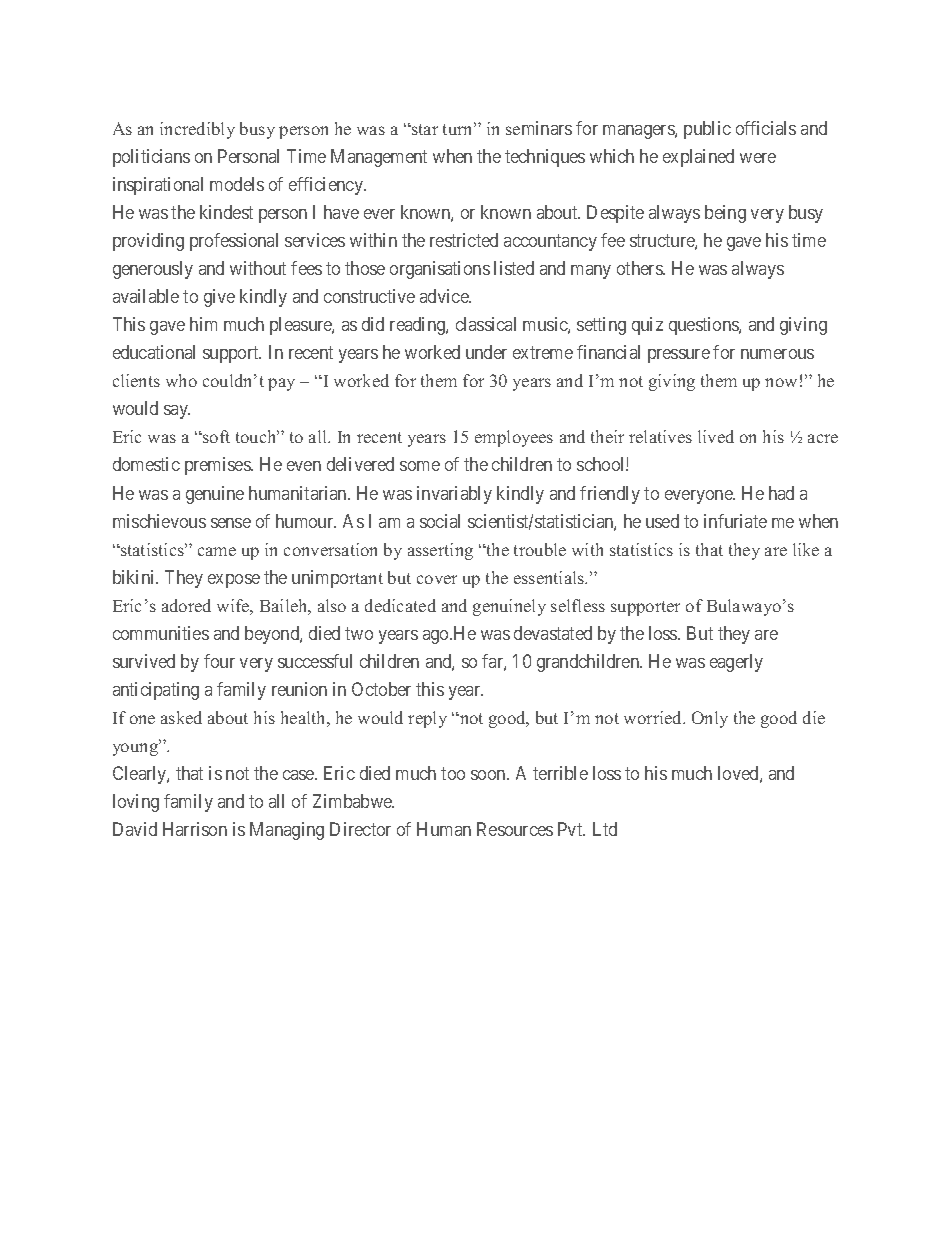 This screenshot has height=1233, width=952. I want to click on had, so click(781, 493).
